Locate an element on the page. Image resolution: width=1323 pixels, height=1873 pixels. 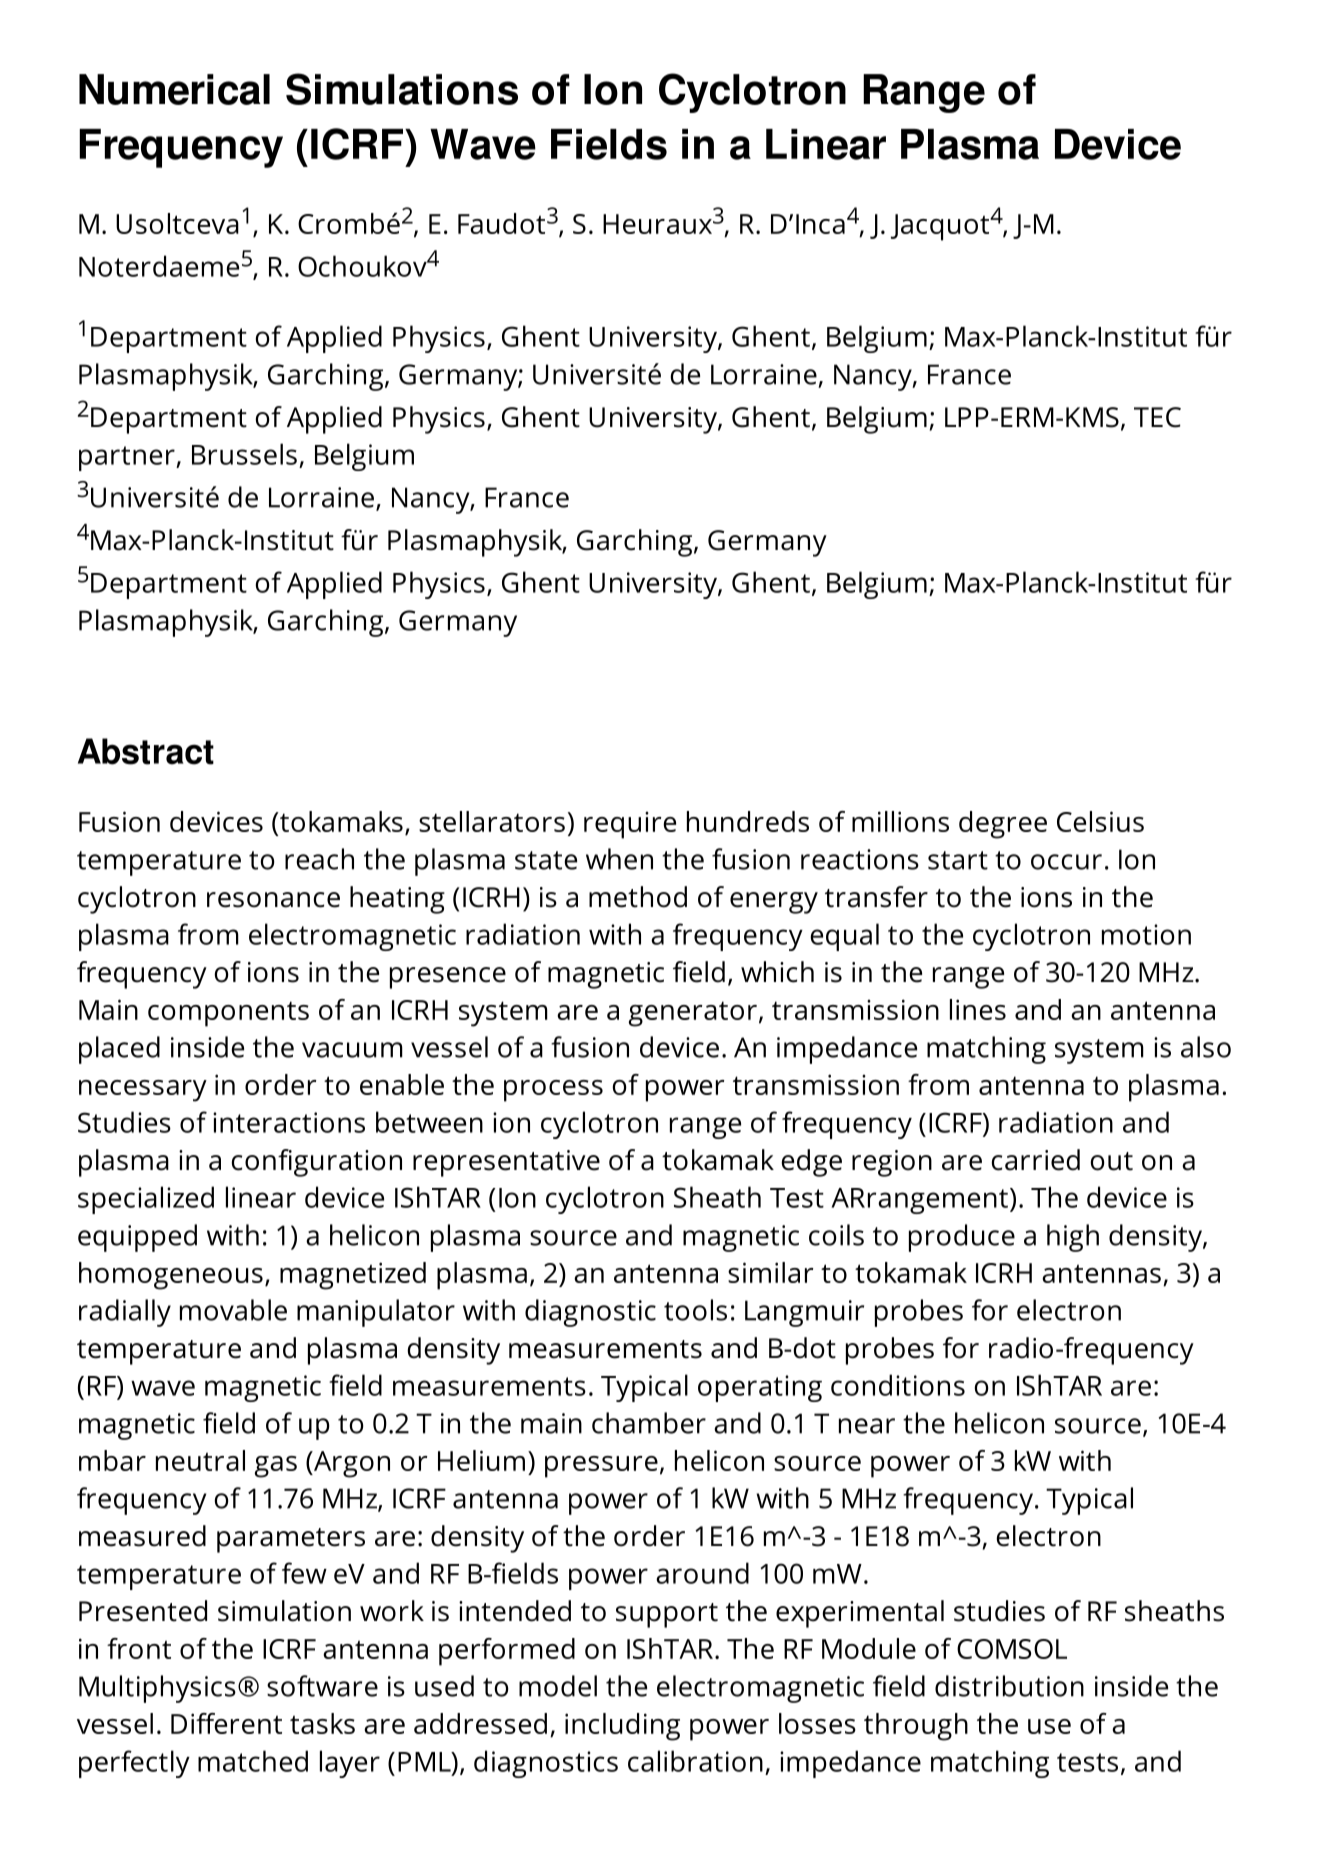
including is located at coordinates (622, 1727).
